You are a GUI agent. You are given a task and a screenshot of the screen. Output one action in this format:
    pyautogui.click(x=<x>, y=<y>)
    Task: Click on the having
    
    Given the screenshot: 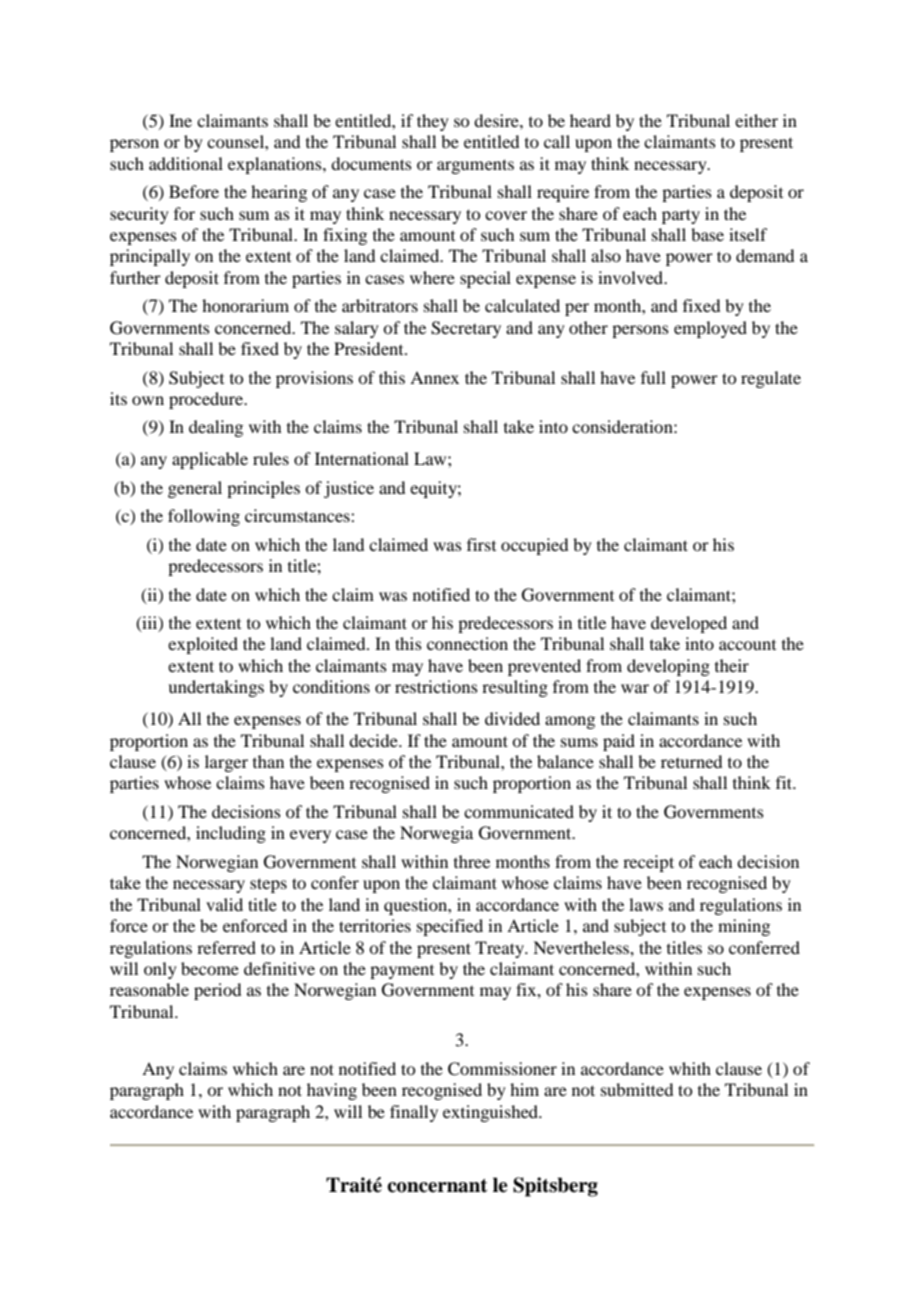 What is the action you would take?
    pyautogui.click(x=332, y=1091)
